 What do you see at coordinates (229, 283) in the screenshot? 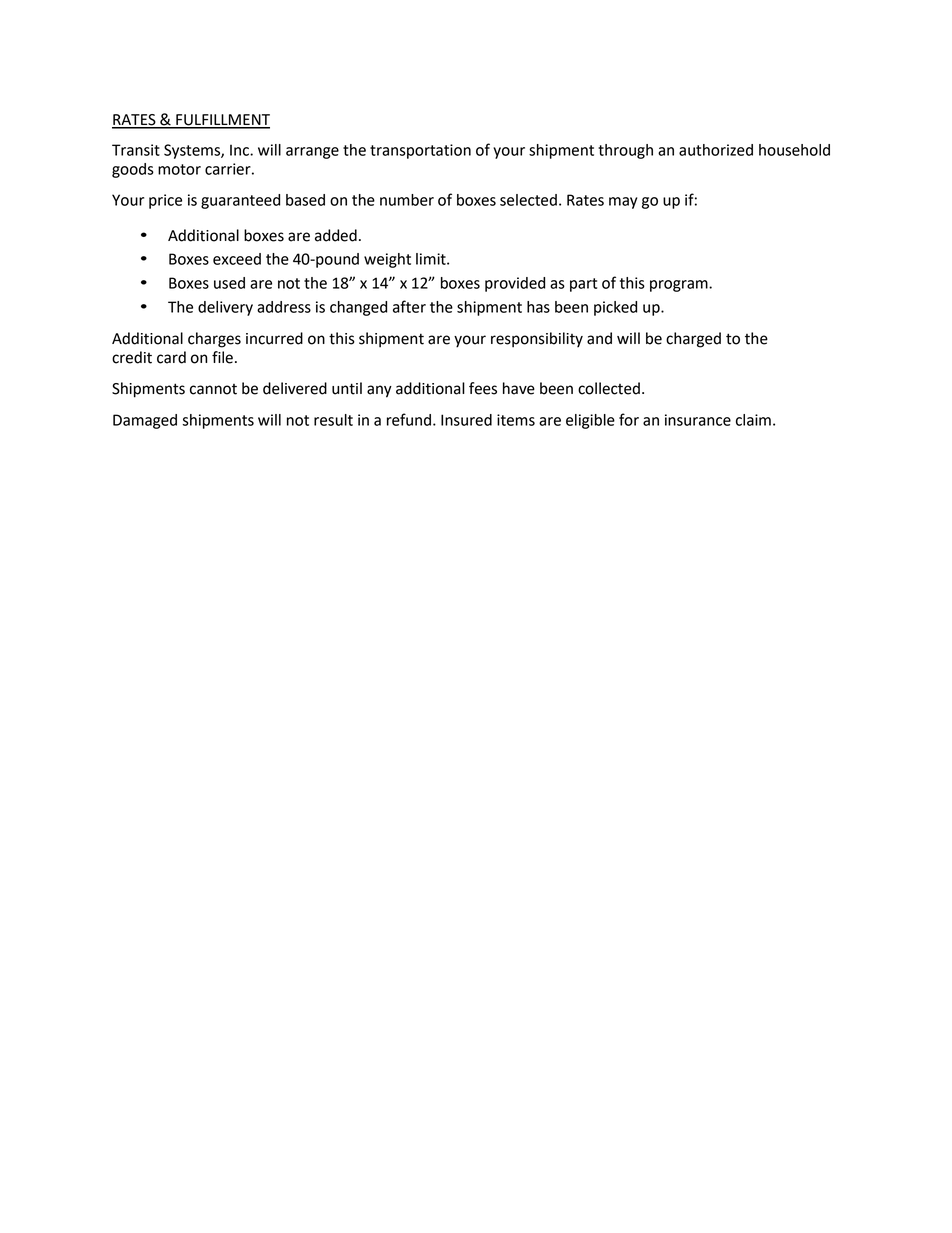
I see `used` at bounding box center [229, 283].
